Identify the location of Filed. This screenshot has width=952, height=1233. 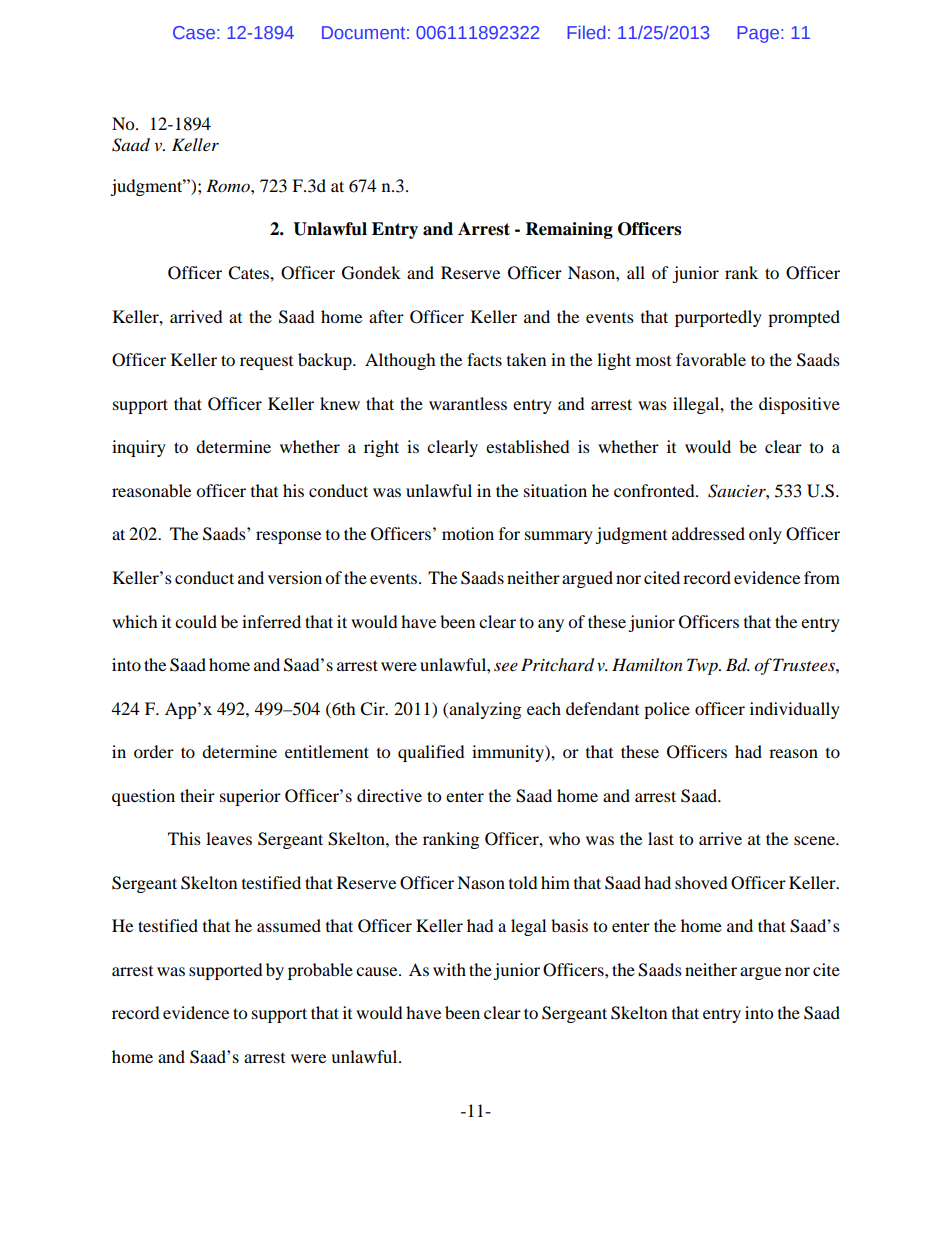
(587, 32).
